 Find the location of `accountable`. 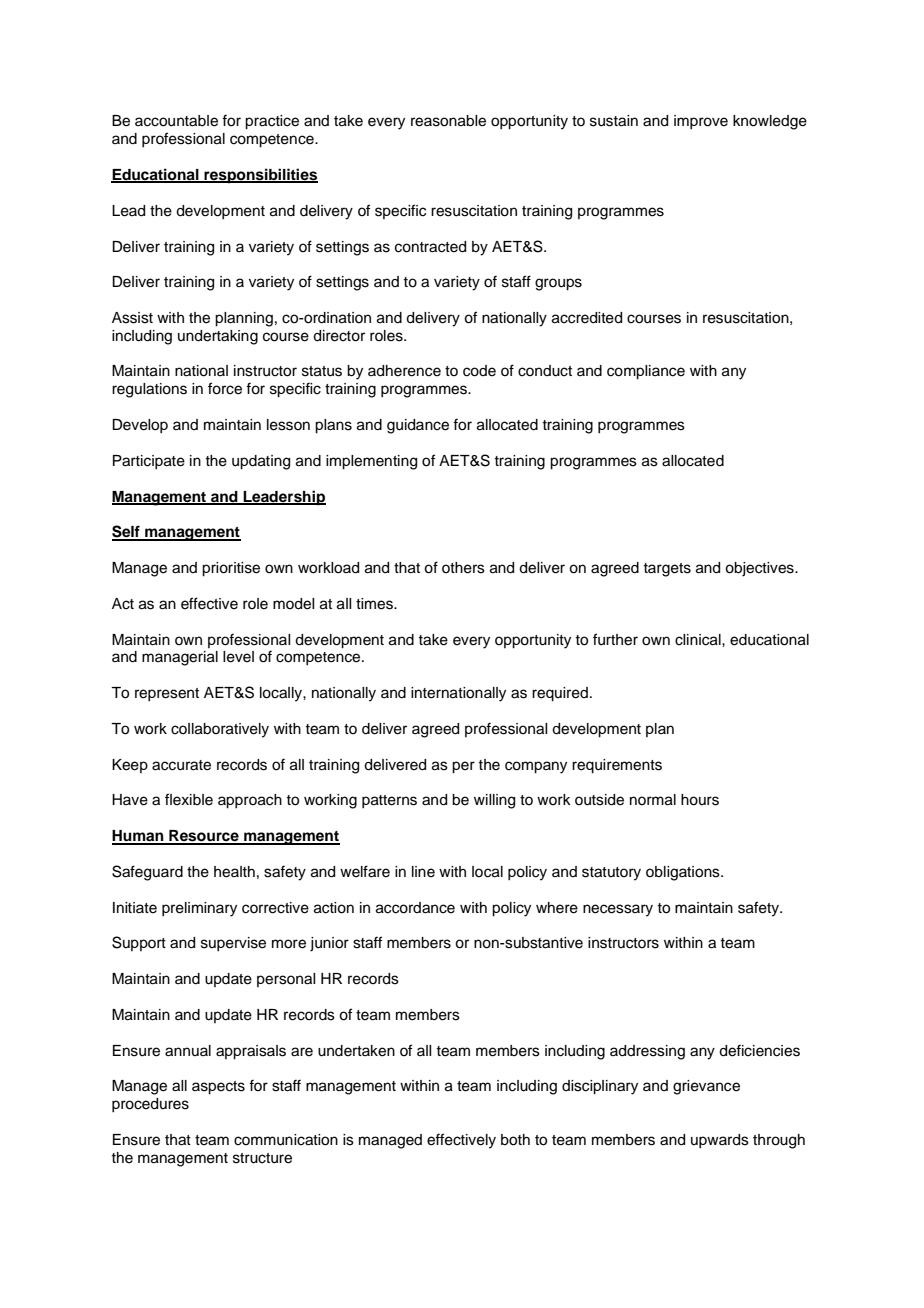

accountable is located at coordinates (176, 121).
